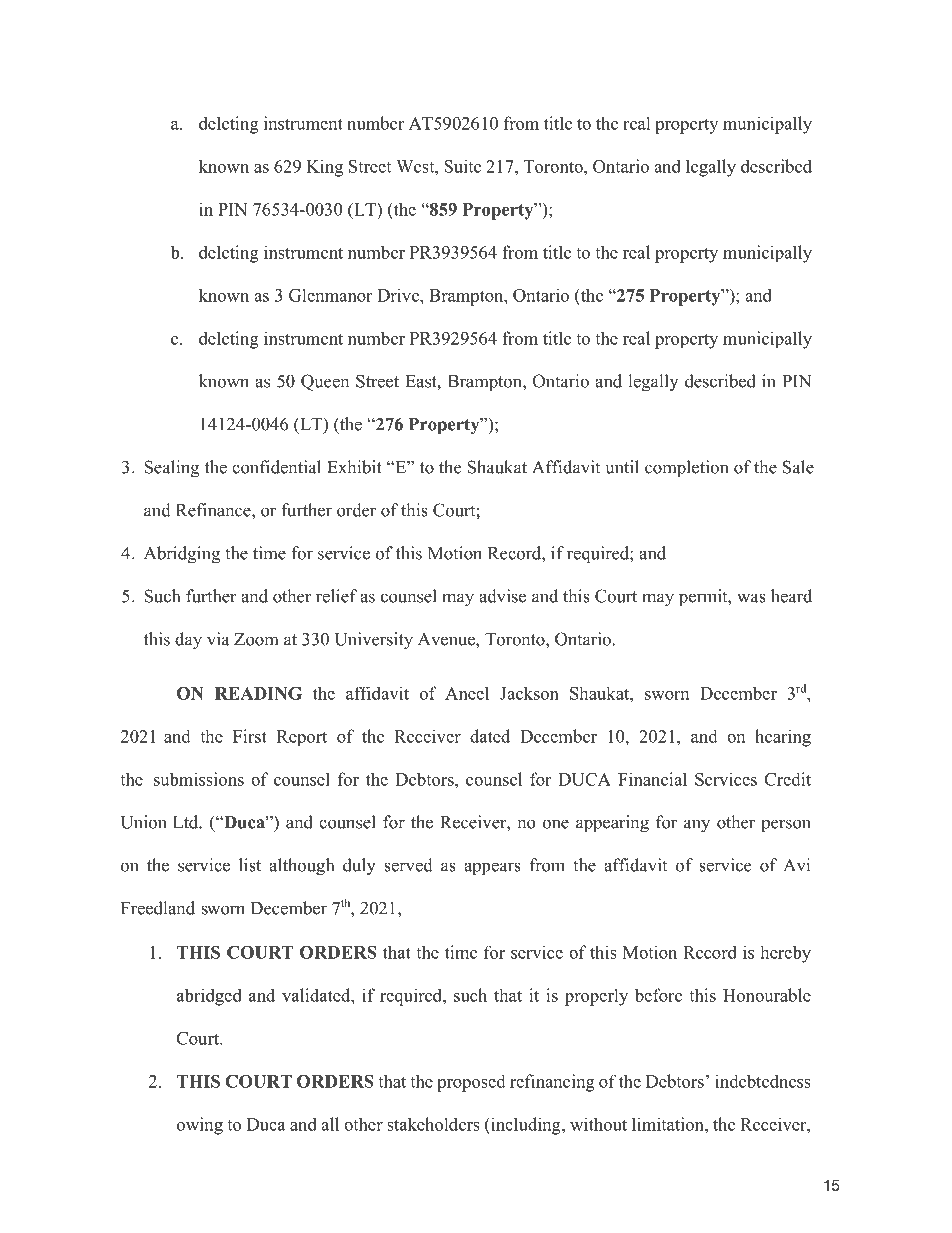  I want to click on submissions, so click(199, 779).
